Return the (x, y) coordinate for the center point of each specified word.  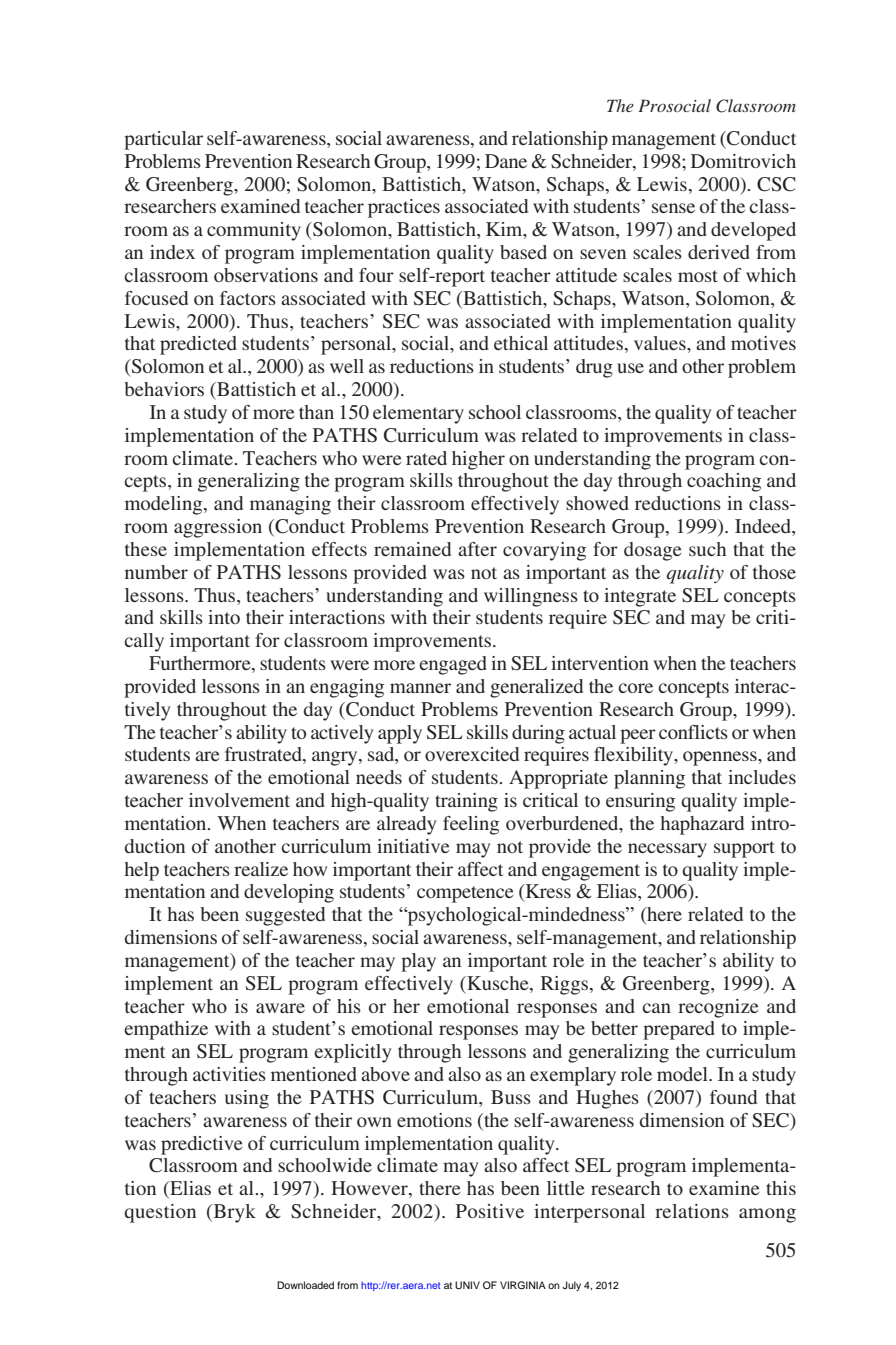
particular (163, 140)
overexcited (472, 754)
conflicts (693, 732)
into (224, 617)
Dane (506, 161)
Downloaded (305, 1285)
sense (673, 208)
